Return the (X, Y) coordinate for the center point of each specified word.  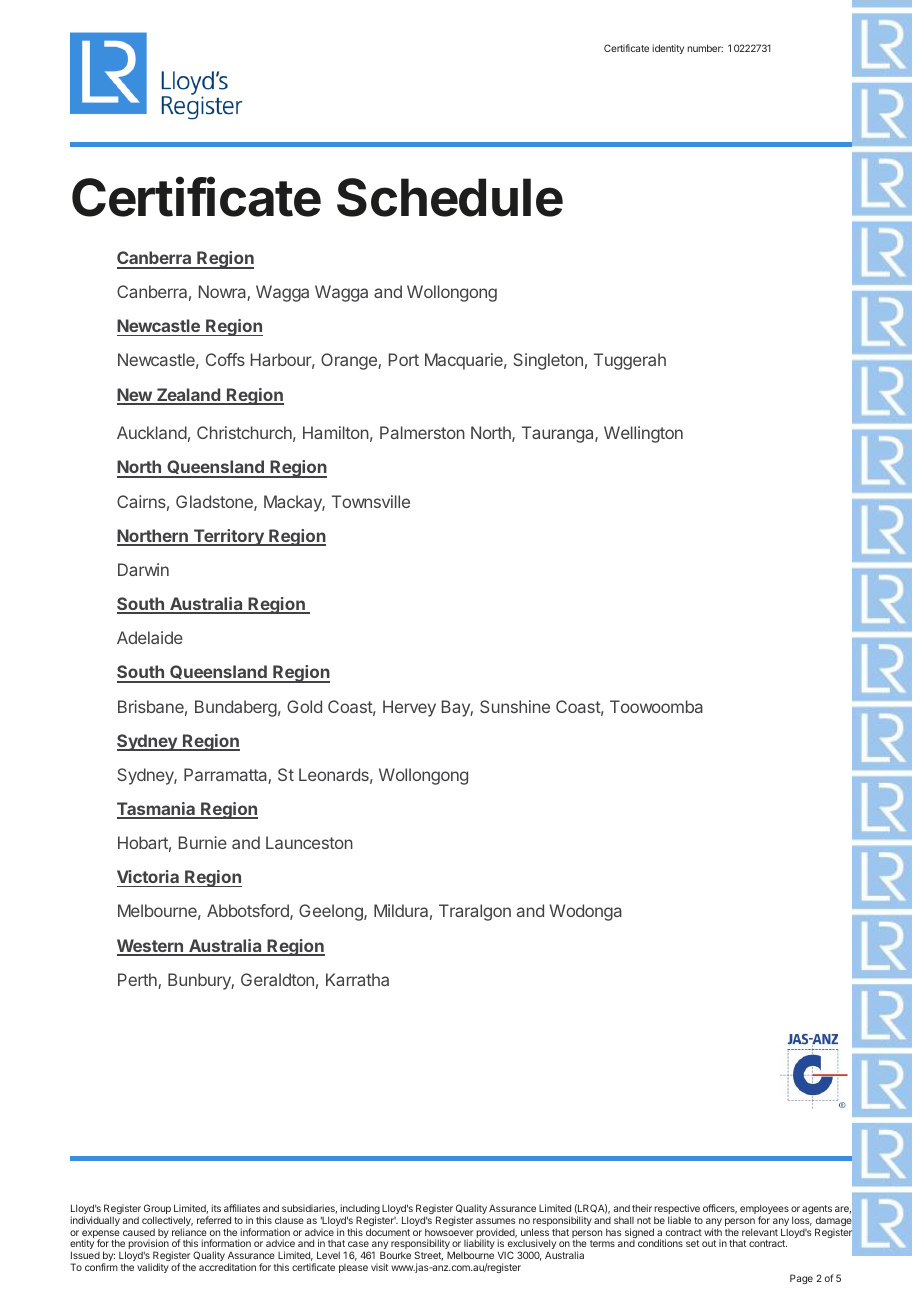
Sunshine (515, 706)
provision (148, 1245)
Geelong (332, 912)
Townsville (371, 501)
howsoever (449, 1232)
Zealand (188, 396)
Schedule (450, 197)
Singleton (548, 361)
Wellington (643, 434)
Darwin (143, 569)
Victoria (148, 876)
